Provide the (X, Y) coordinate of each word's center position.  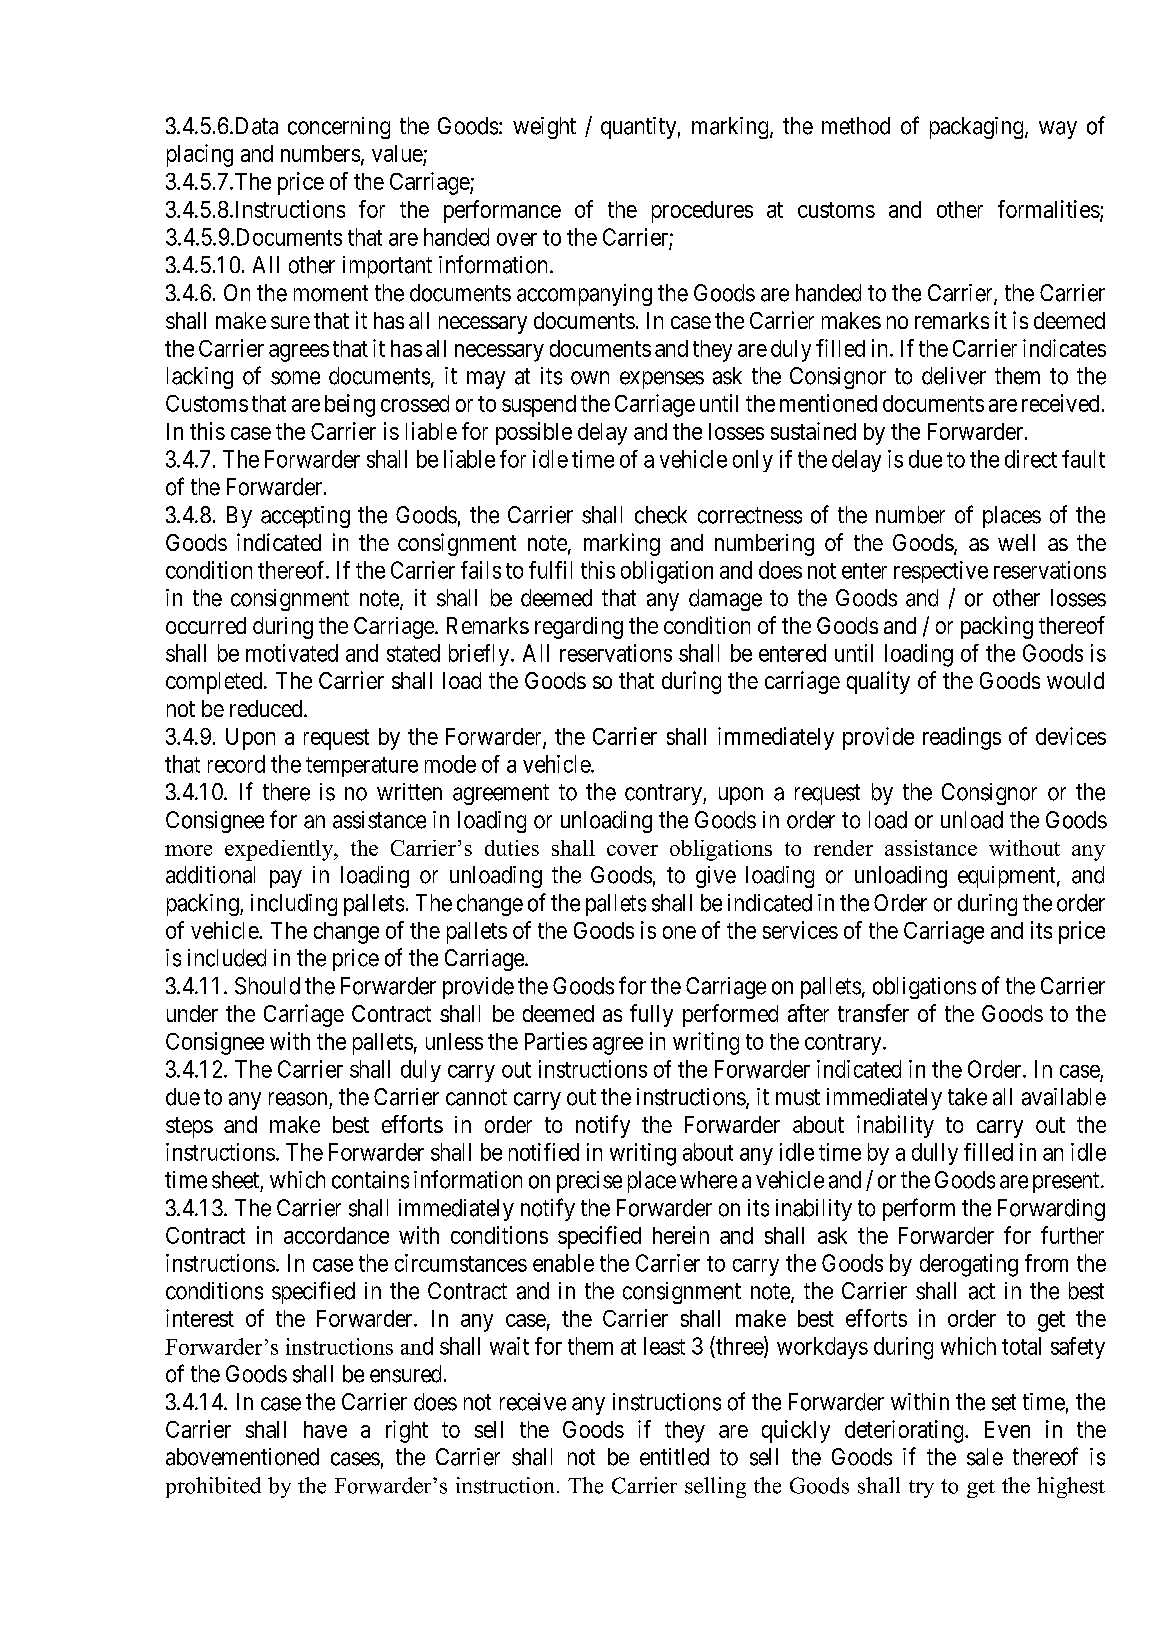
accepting (305, 517)
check (661, 515)
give (716, 877)
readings (962, 738)
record (236, 764)
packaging (978, 128)
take (967, 1097)
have (325, 1429)
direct (1031, 459)
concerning (339, 128)
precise (589, 1182)
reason (298, 1099)
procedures (702, 212)
